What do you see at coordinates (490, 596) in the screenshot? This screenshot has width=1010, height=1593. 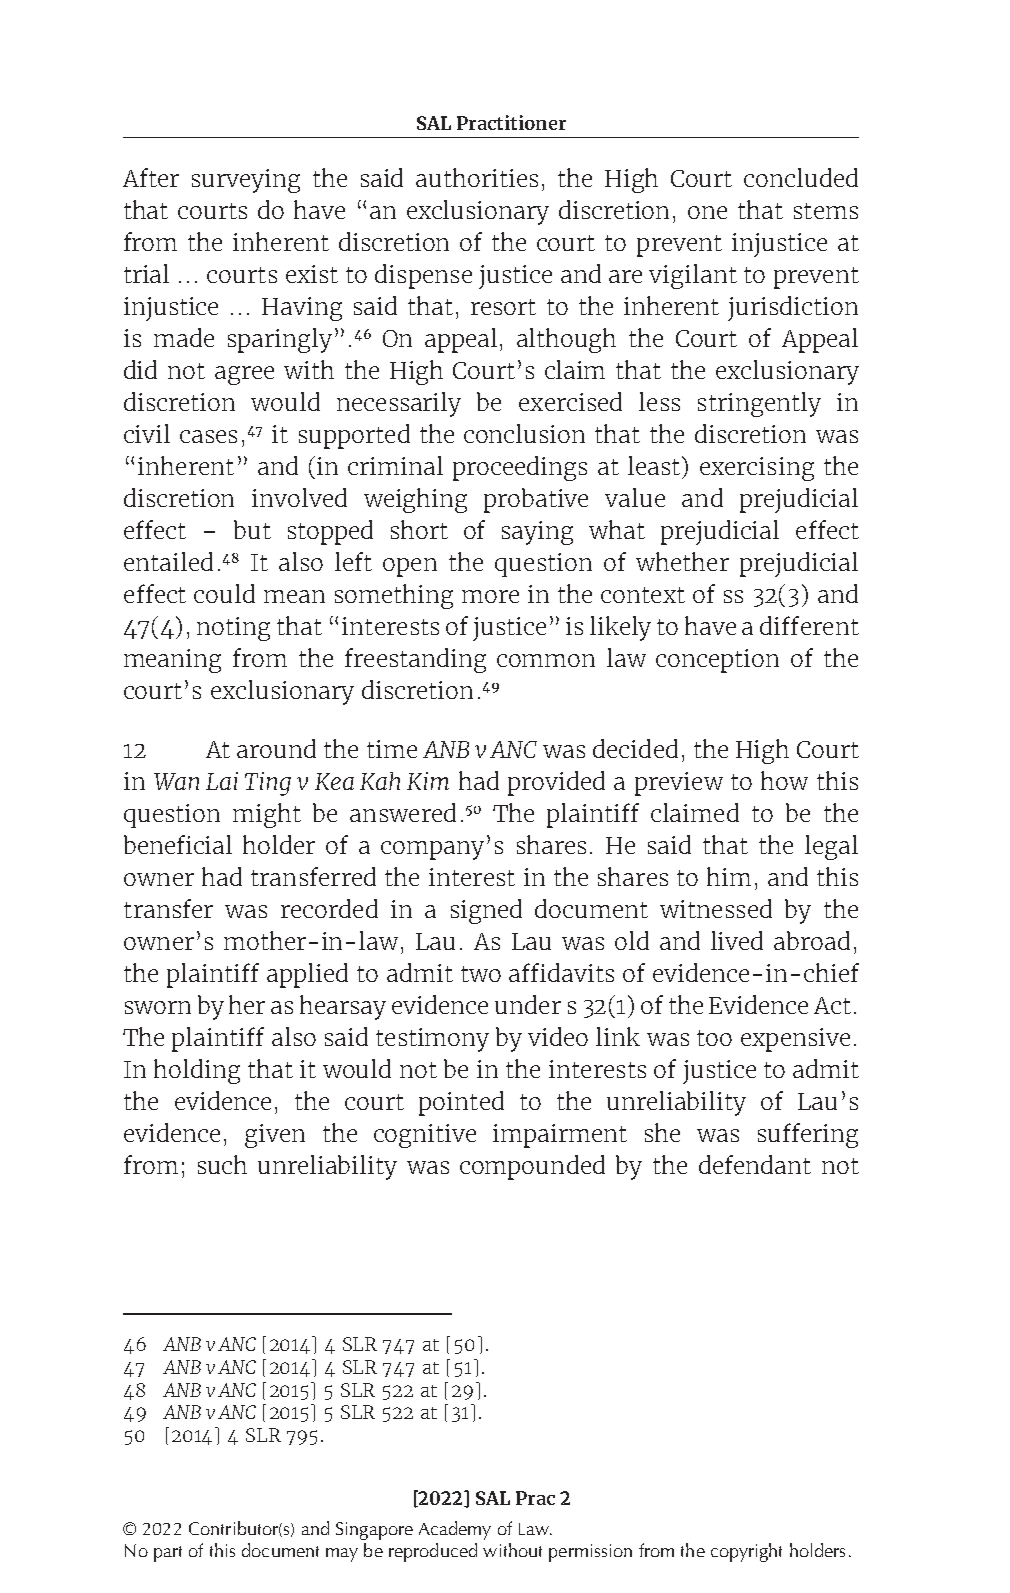 I see `more` at bounding box center [490, 596].
